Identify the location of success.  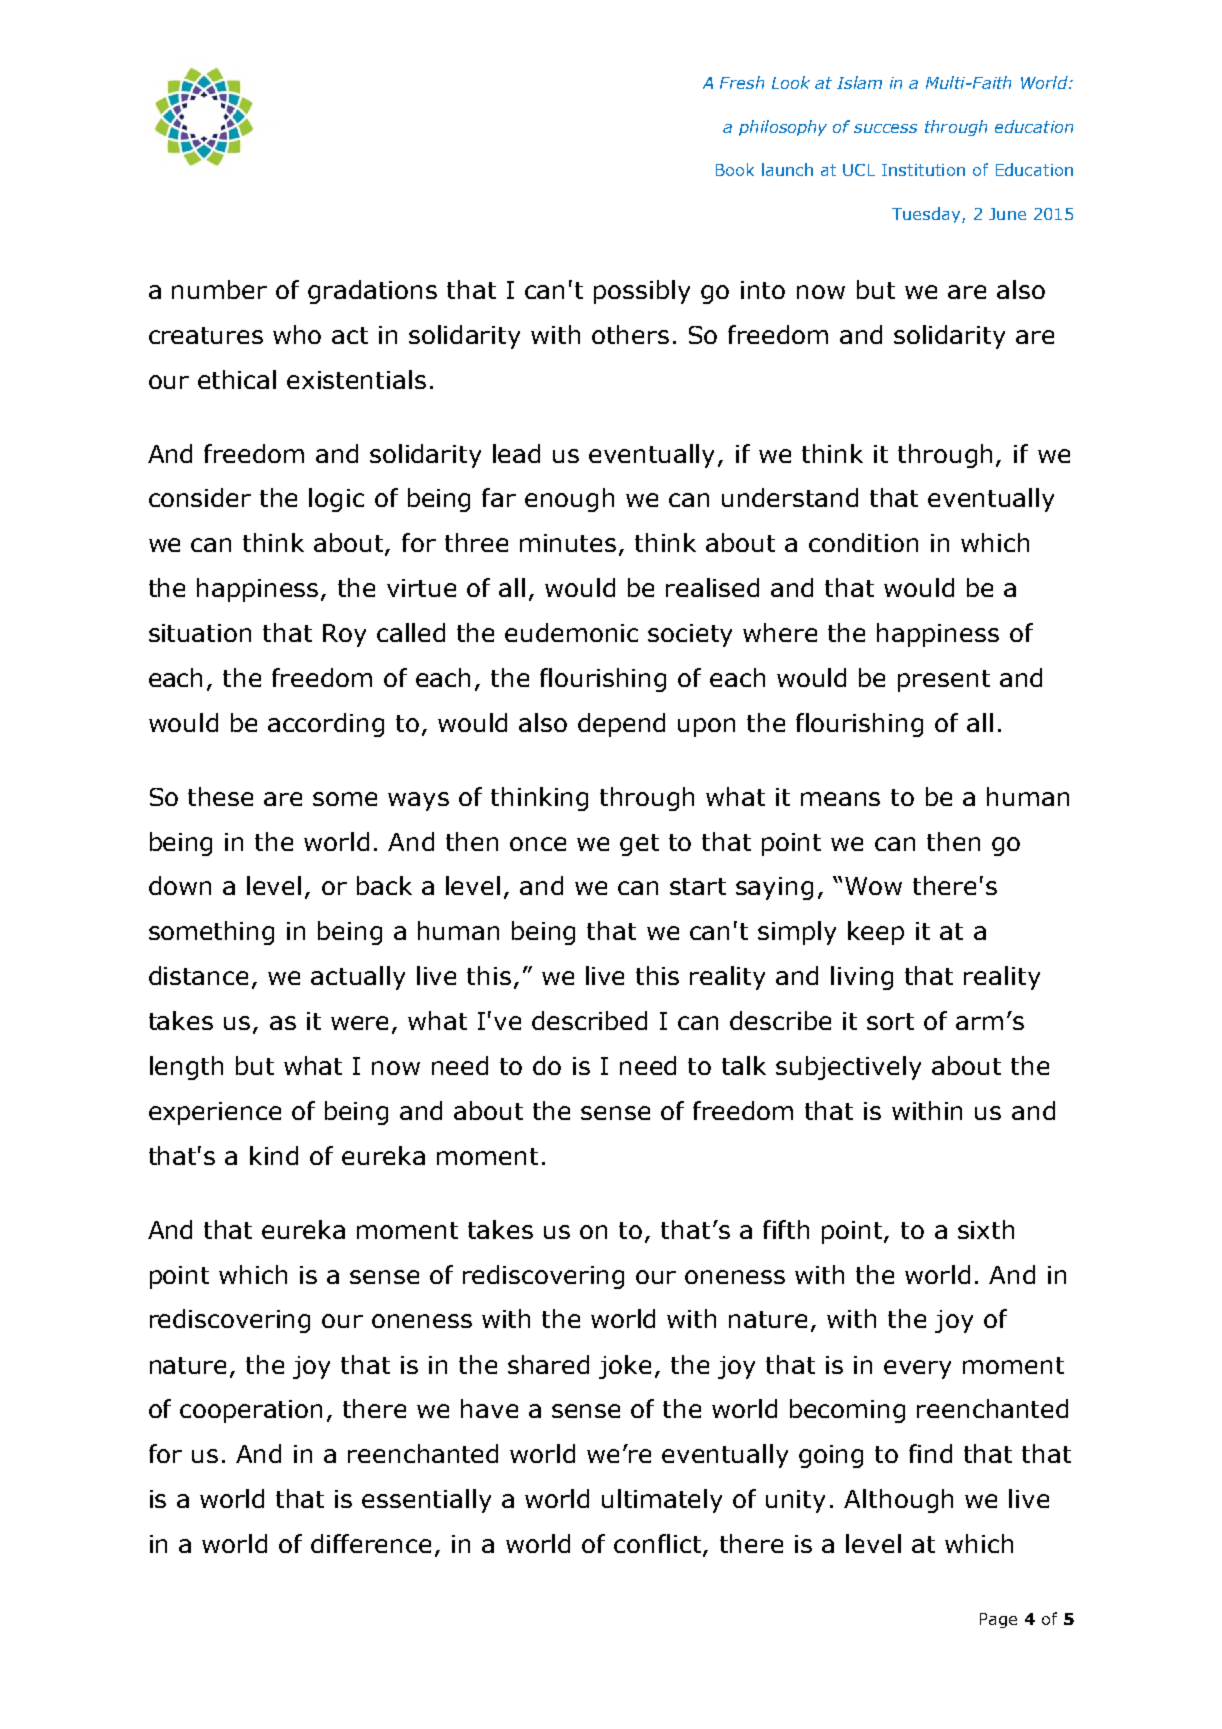
(885, 128).
